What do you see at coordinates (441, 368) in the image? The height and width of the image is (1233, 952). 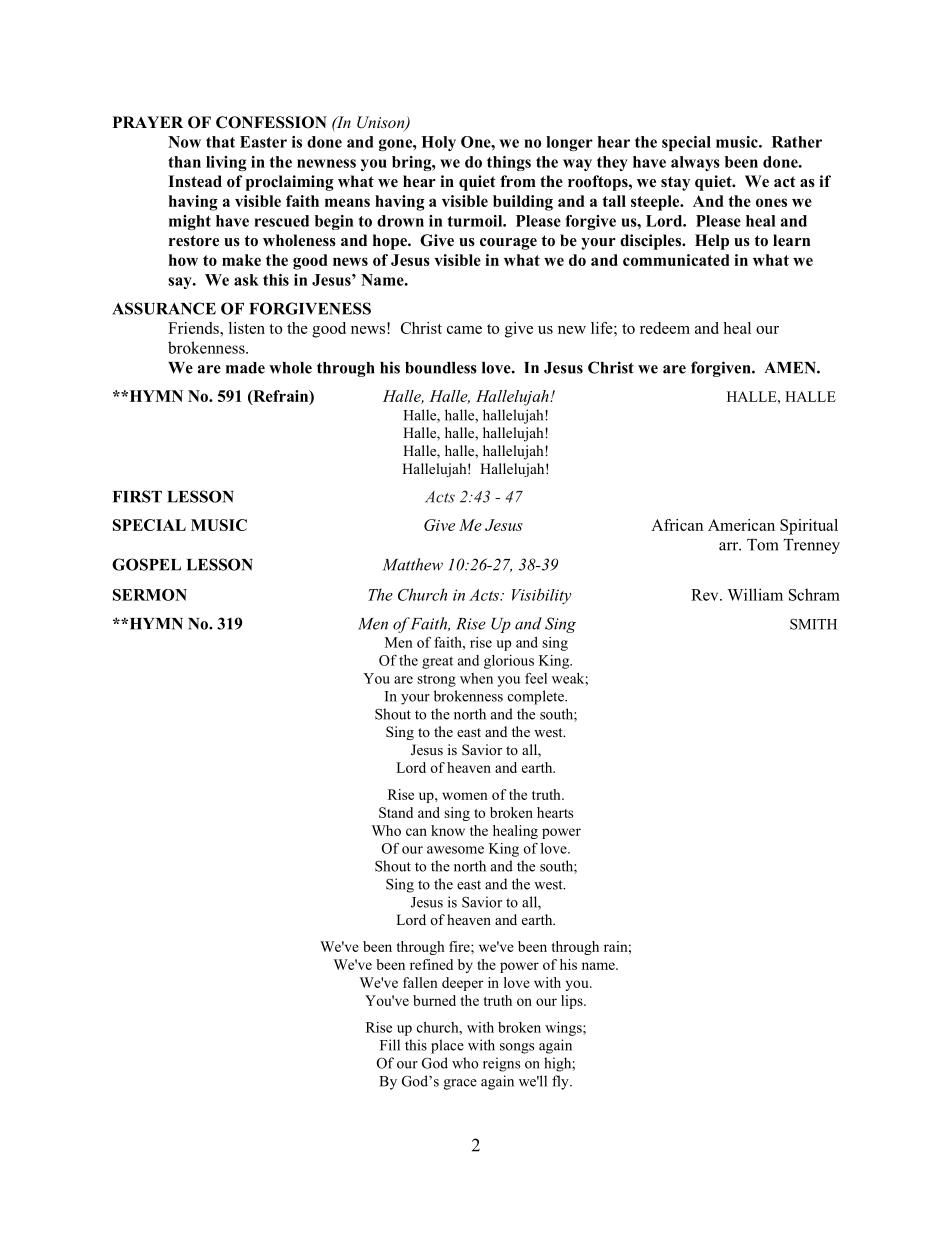 I see `boundless` at bounding box center [441, 368].
